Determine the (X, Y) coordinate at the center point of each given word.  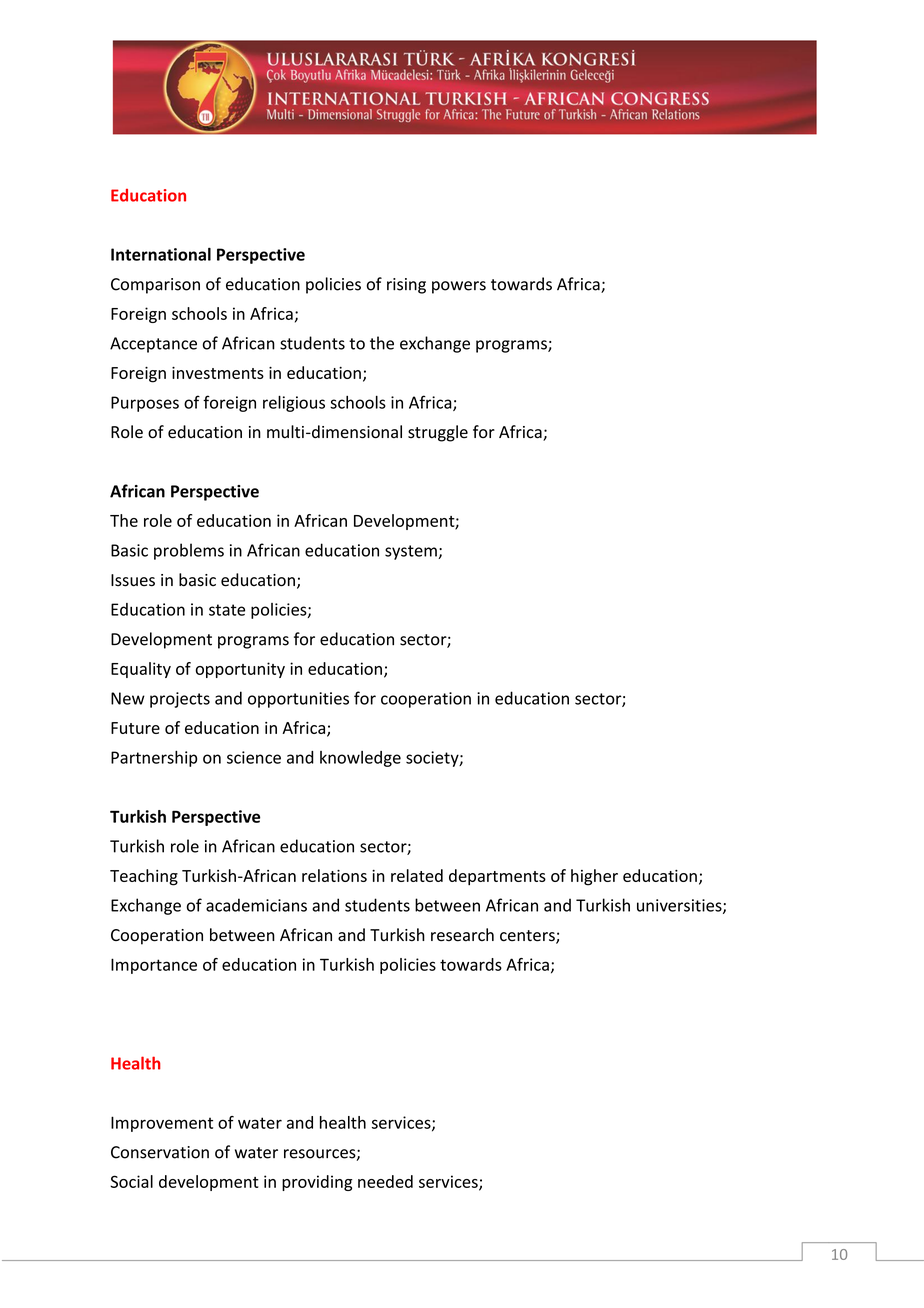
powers (459, 287)
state (227, 610)
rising (406, 286)
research (462, 935)
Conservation (160, 1152)
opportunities (298, 700)
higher (594, 877)
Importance (154, 966)
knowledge (360, 759)
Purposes (145, 404)
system (412, 552)
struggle (438, 433)
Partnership (154, 759)
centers (528, 937)
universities (680, 906)
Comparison (155, 286)
